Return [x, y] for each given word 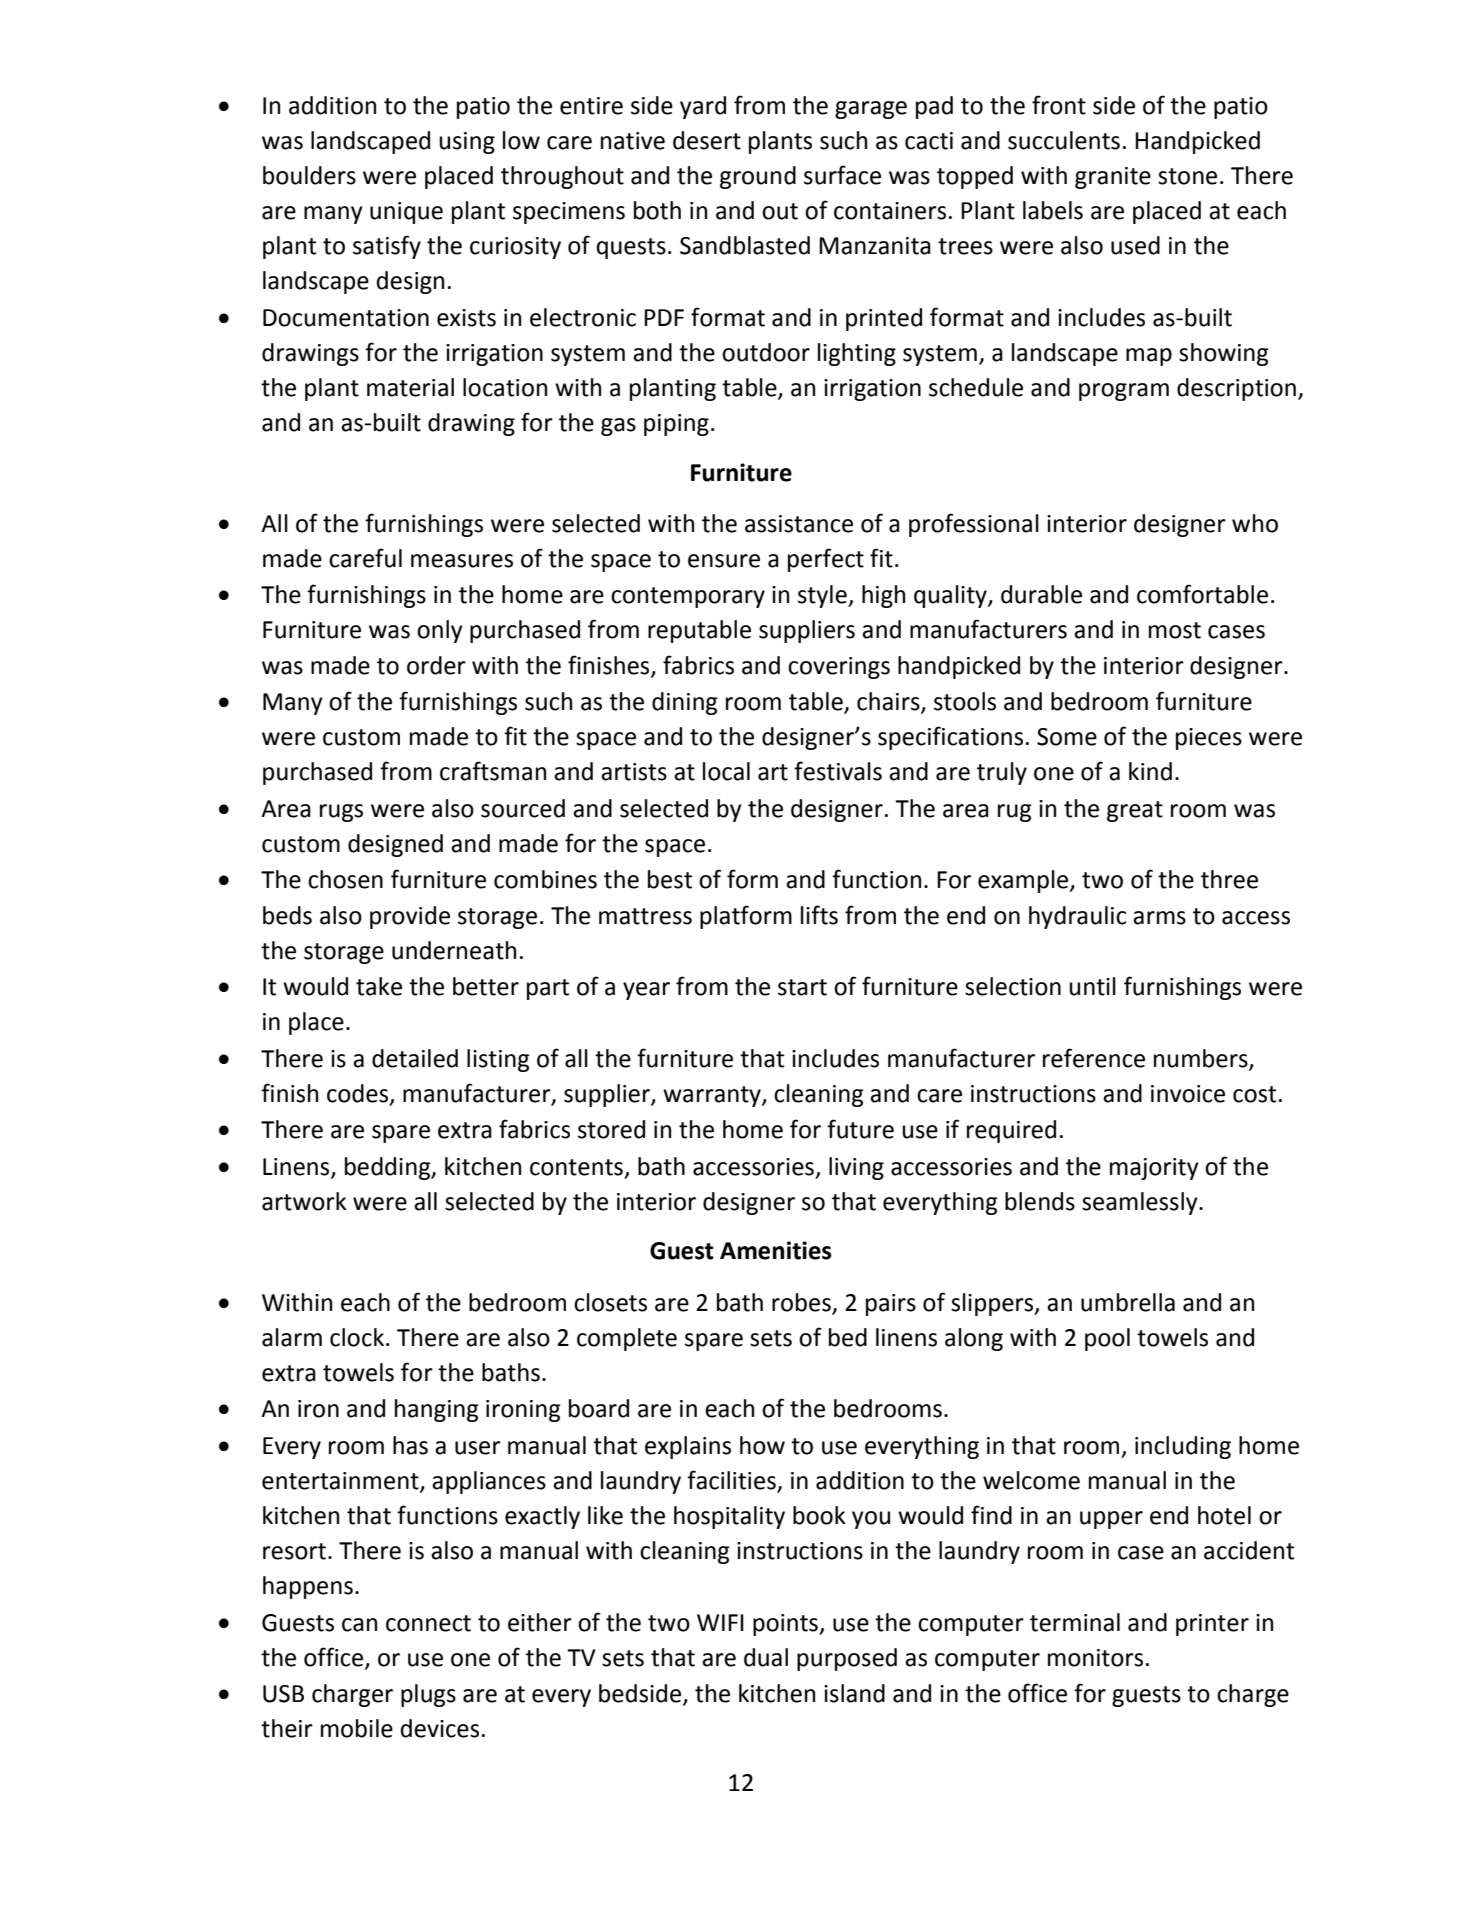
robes [801, 1302]
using [467, 143]
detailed [415, 1058]
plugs [428, 1695]
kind [1150, 771]
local [726, 771]
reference [1094, 1058]
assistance [799, 524]
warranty [713, 1096]
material [410, 387]
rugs [341, 813]
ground [758, 177]
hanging [436, 1410]
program [1124, 392]
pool [1107, 1339]
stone [1187, 176]
